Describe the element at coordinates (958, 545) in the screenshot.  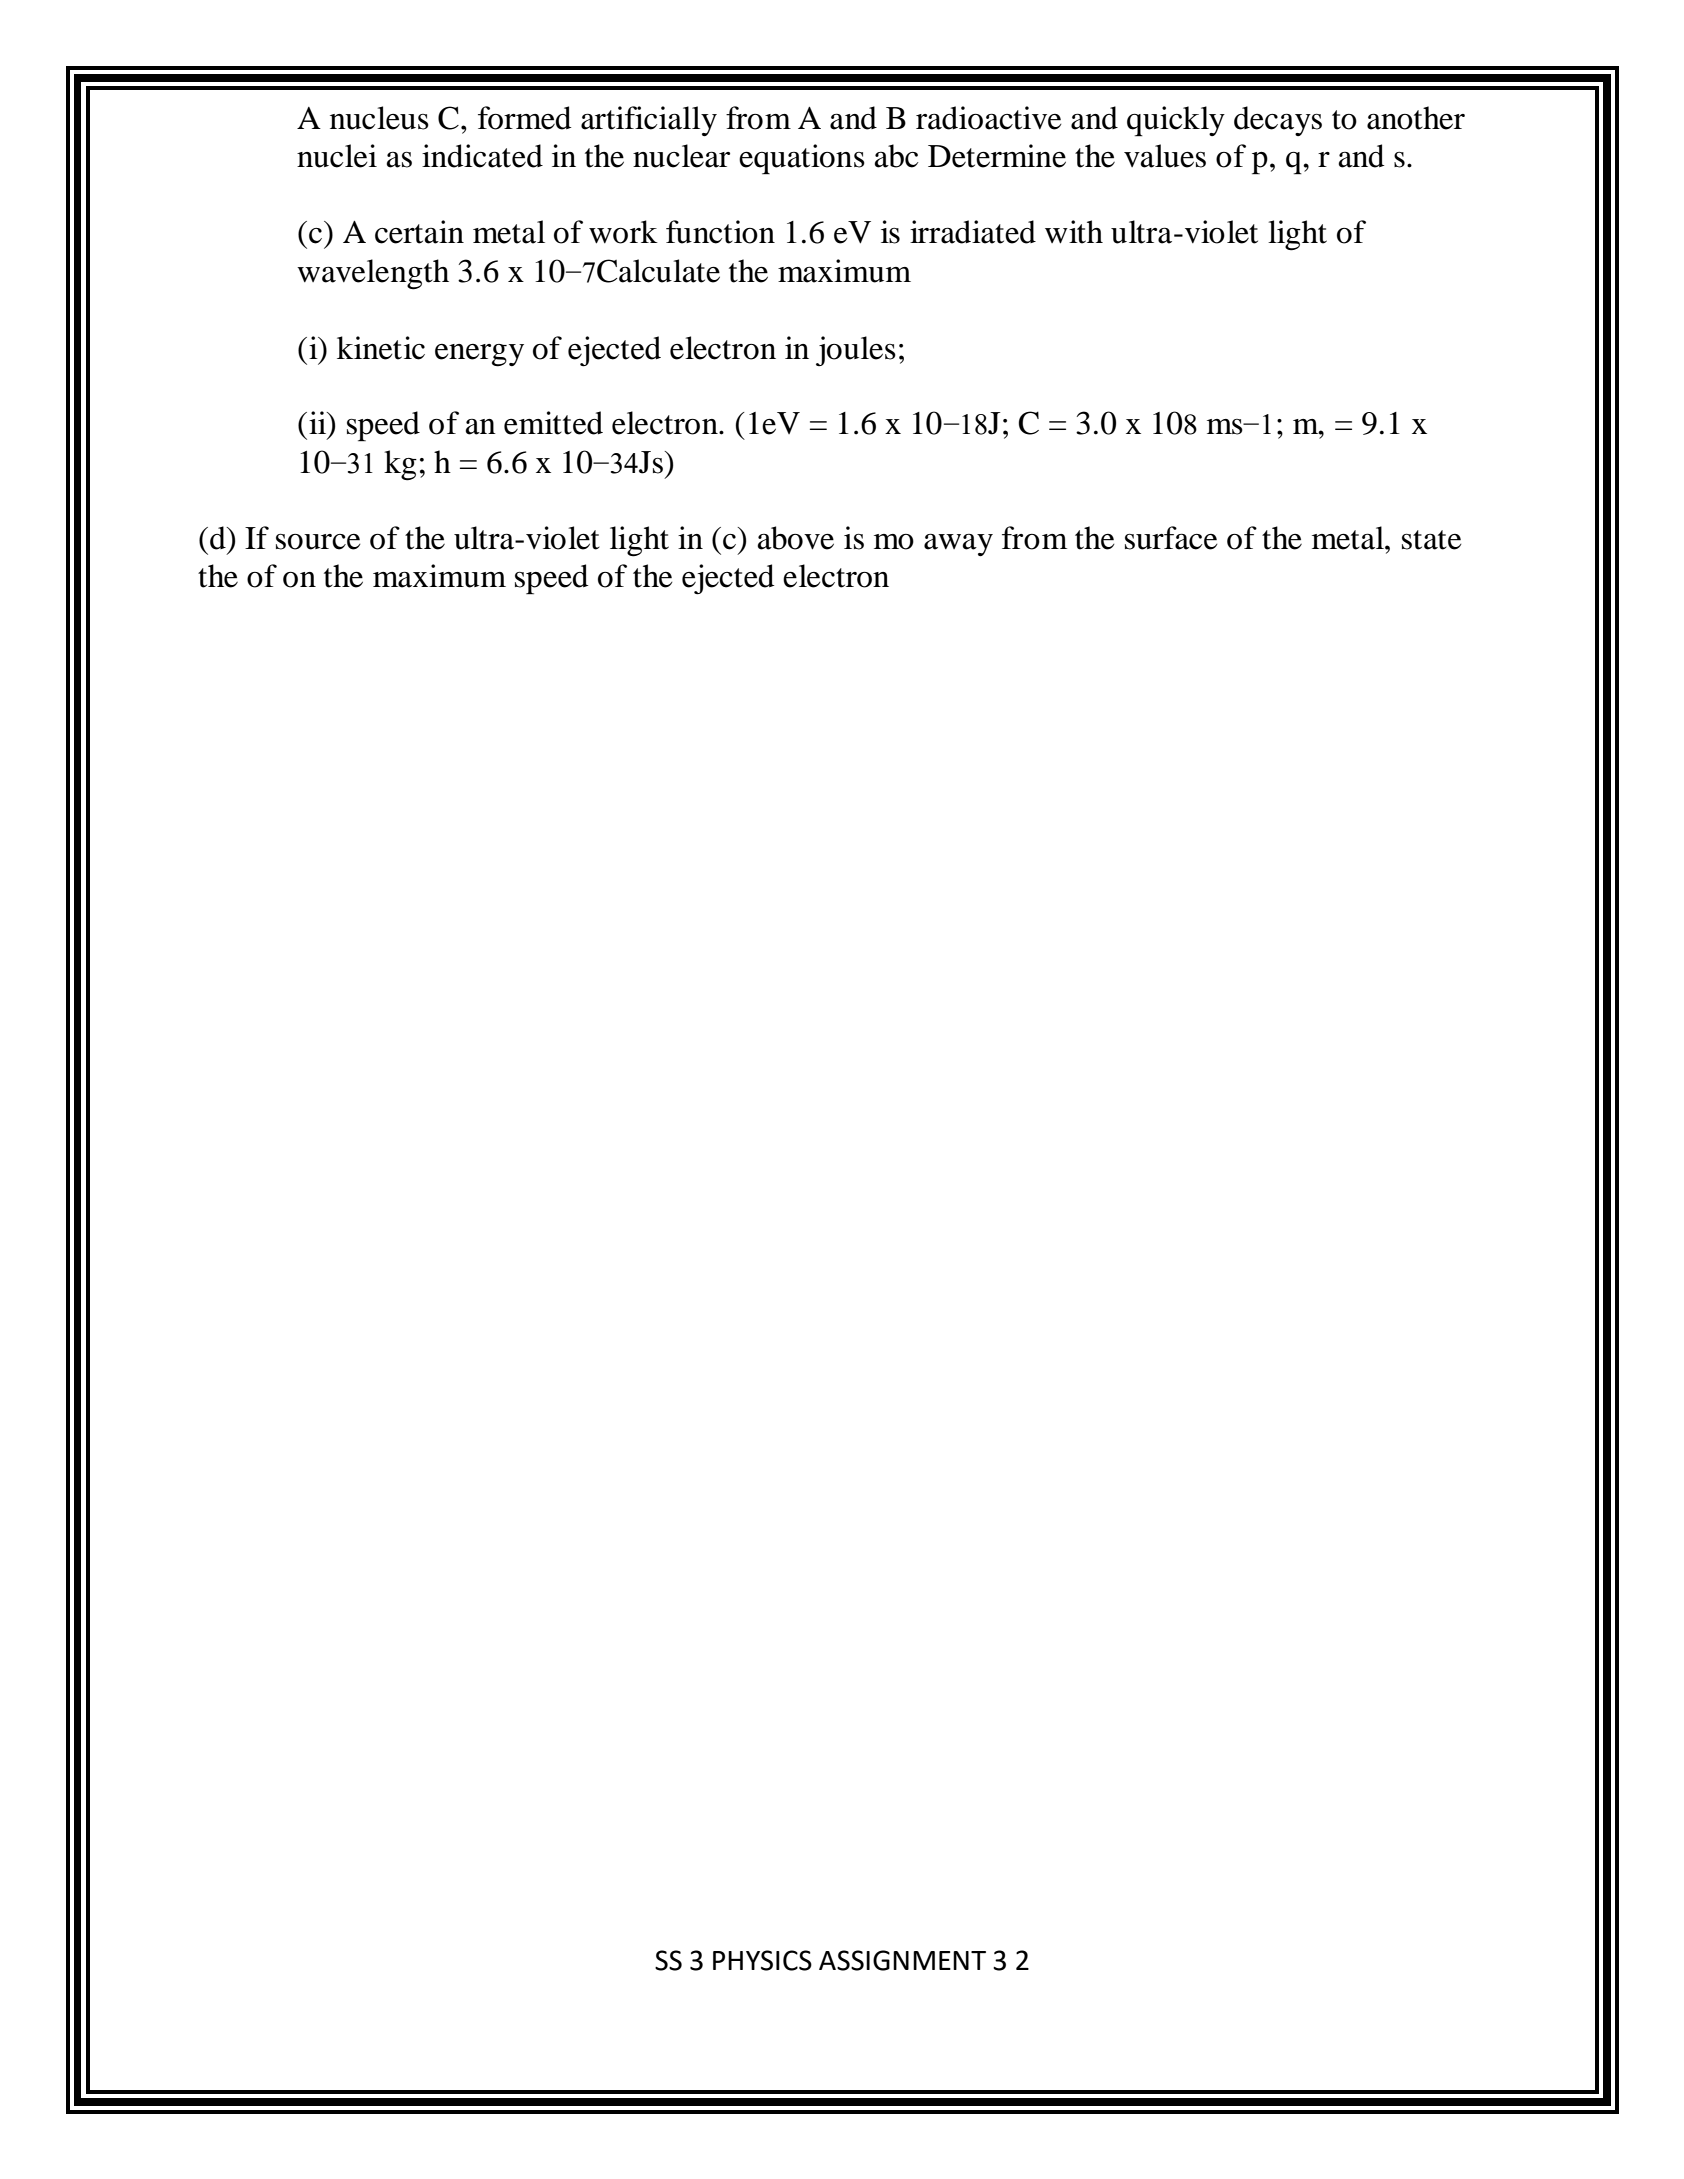
I see `away` at that location.
